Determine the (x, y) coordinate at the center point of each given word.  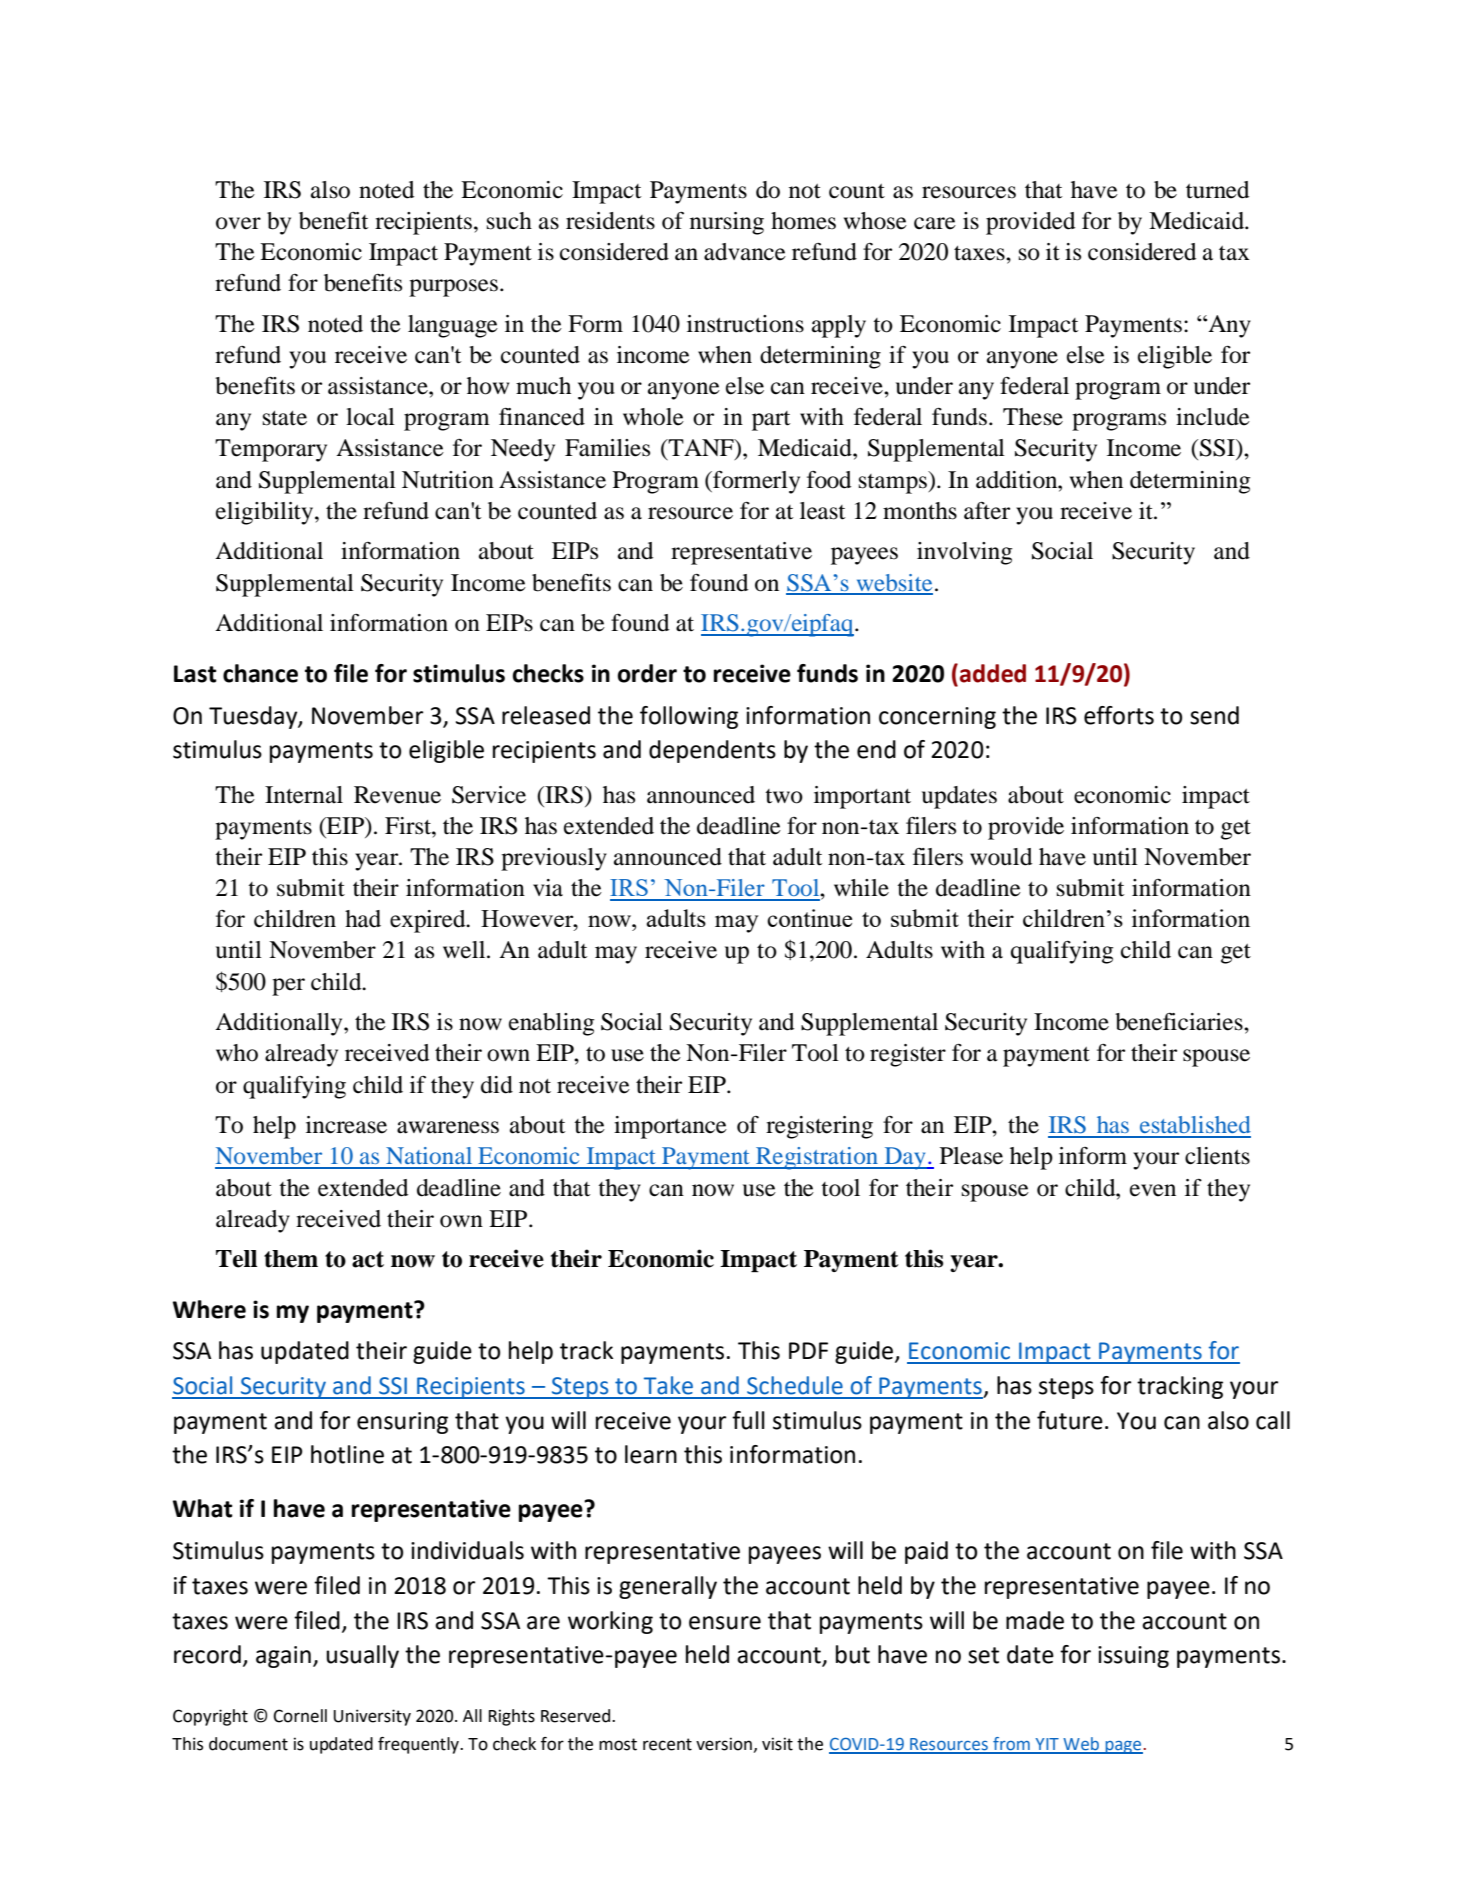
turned (1217, 190)
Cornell (300, 1716)
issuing (1133, 1657)
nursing (727, 223)
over (238, 223)
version (724, 1744)
